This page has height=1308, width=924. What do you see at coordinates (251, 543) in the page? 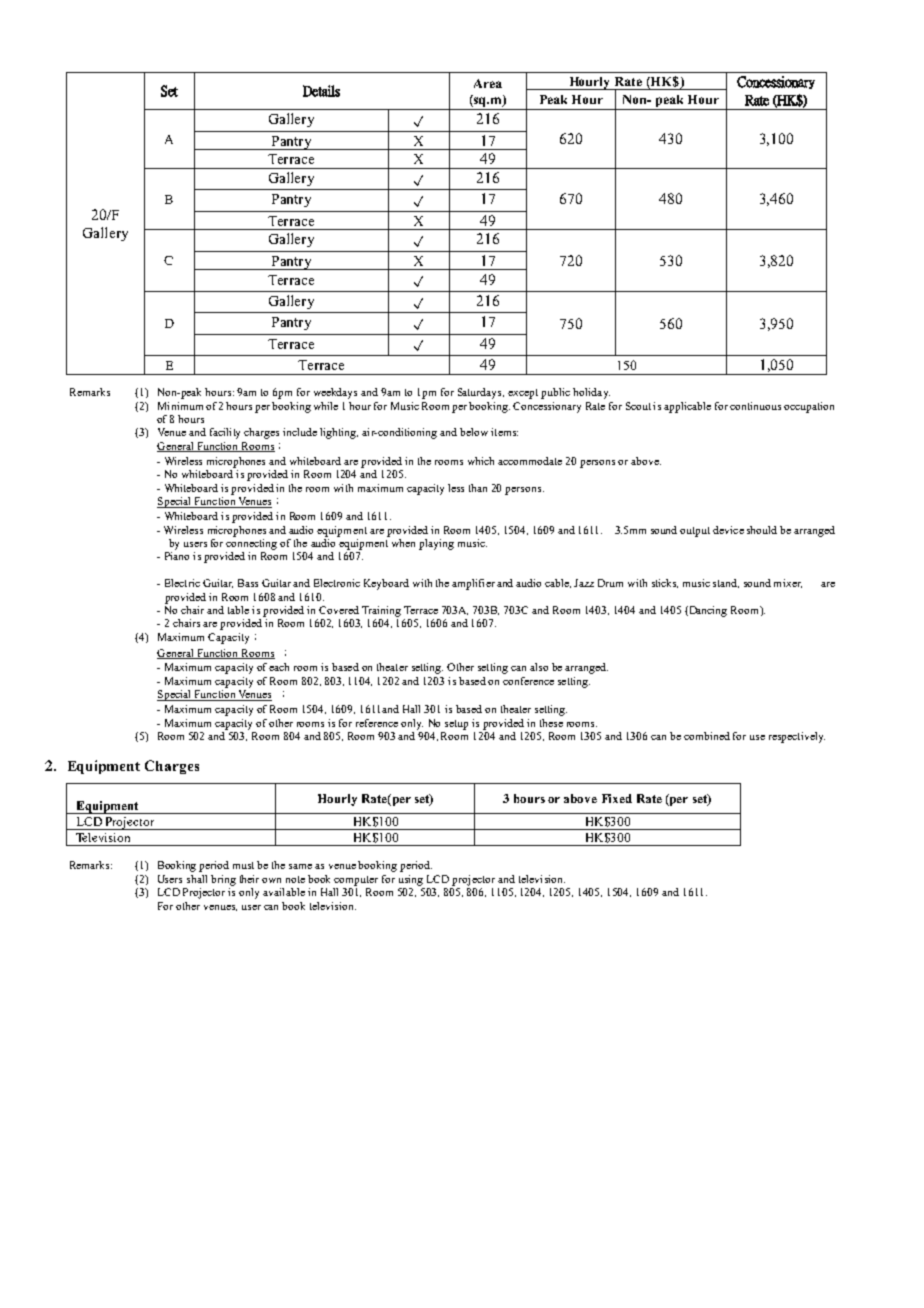
I see `connecting` at bounding box center [251, 543].
